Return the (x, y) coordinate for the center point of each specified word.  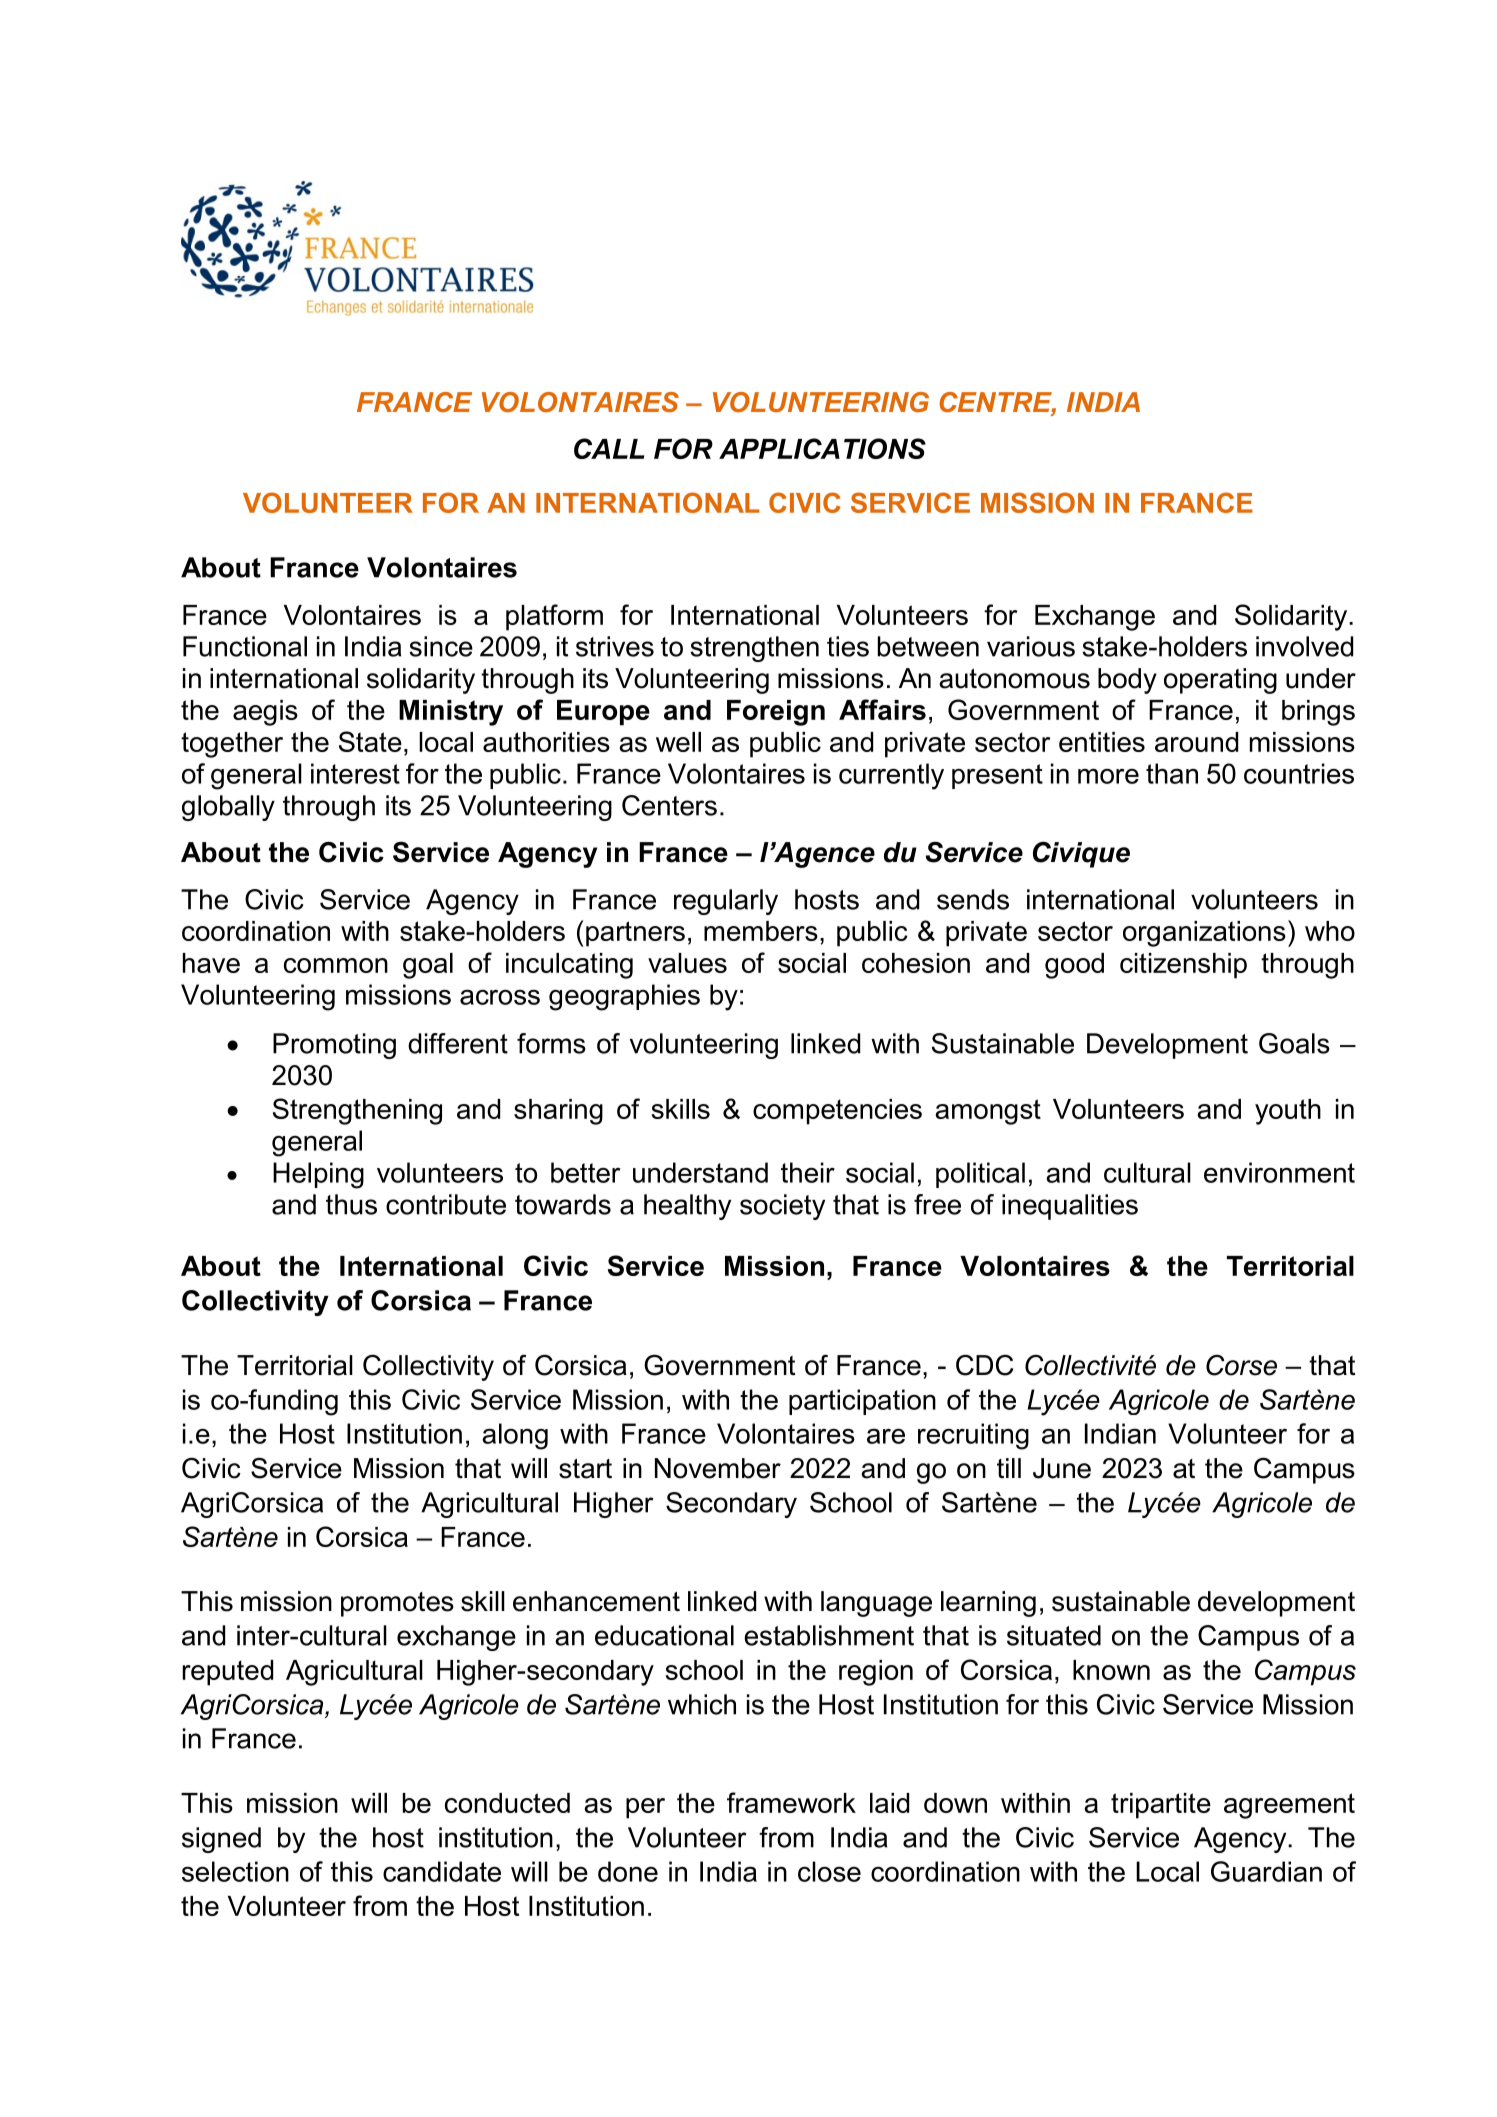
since (441, 646)
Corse (1241, 1365)
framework (791, 1802)
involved (1304, 646)
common (336, 965)
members (761, 931)
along (515, 1436)
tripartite (1161, 1806)
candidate (442, 1871)
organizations (1204, 934)
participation (862, 1402)
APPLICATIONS (822, 448)
